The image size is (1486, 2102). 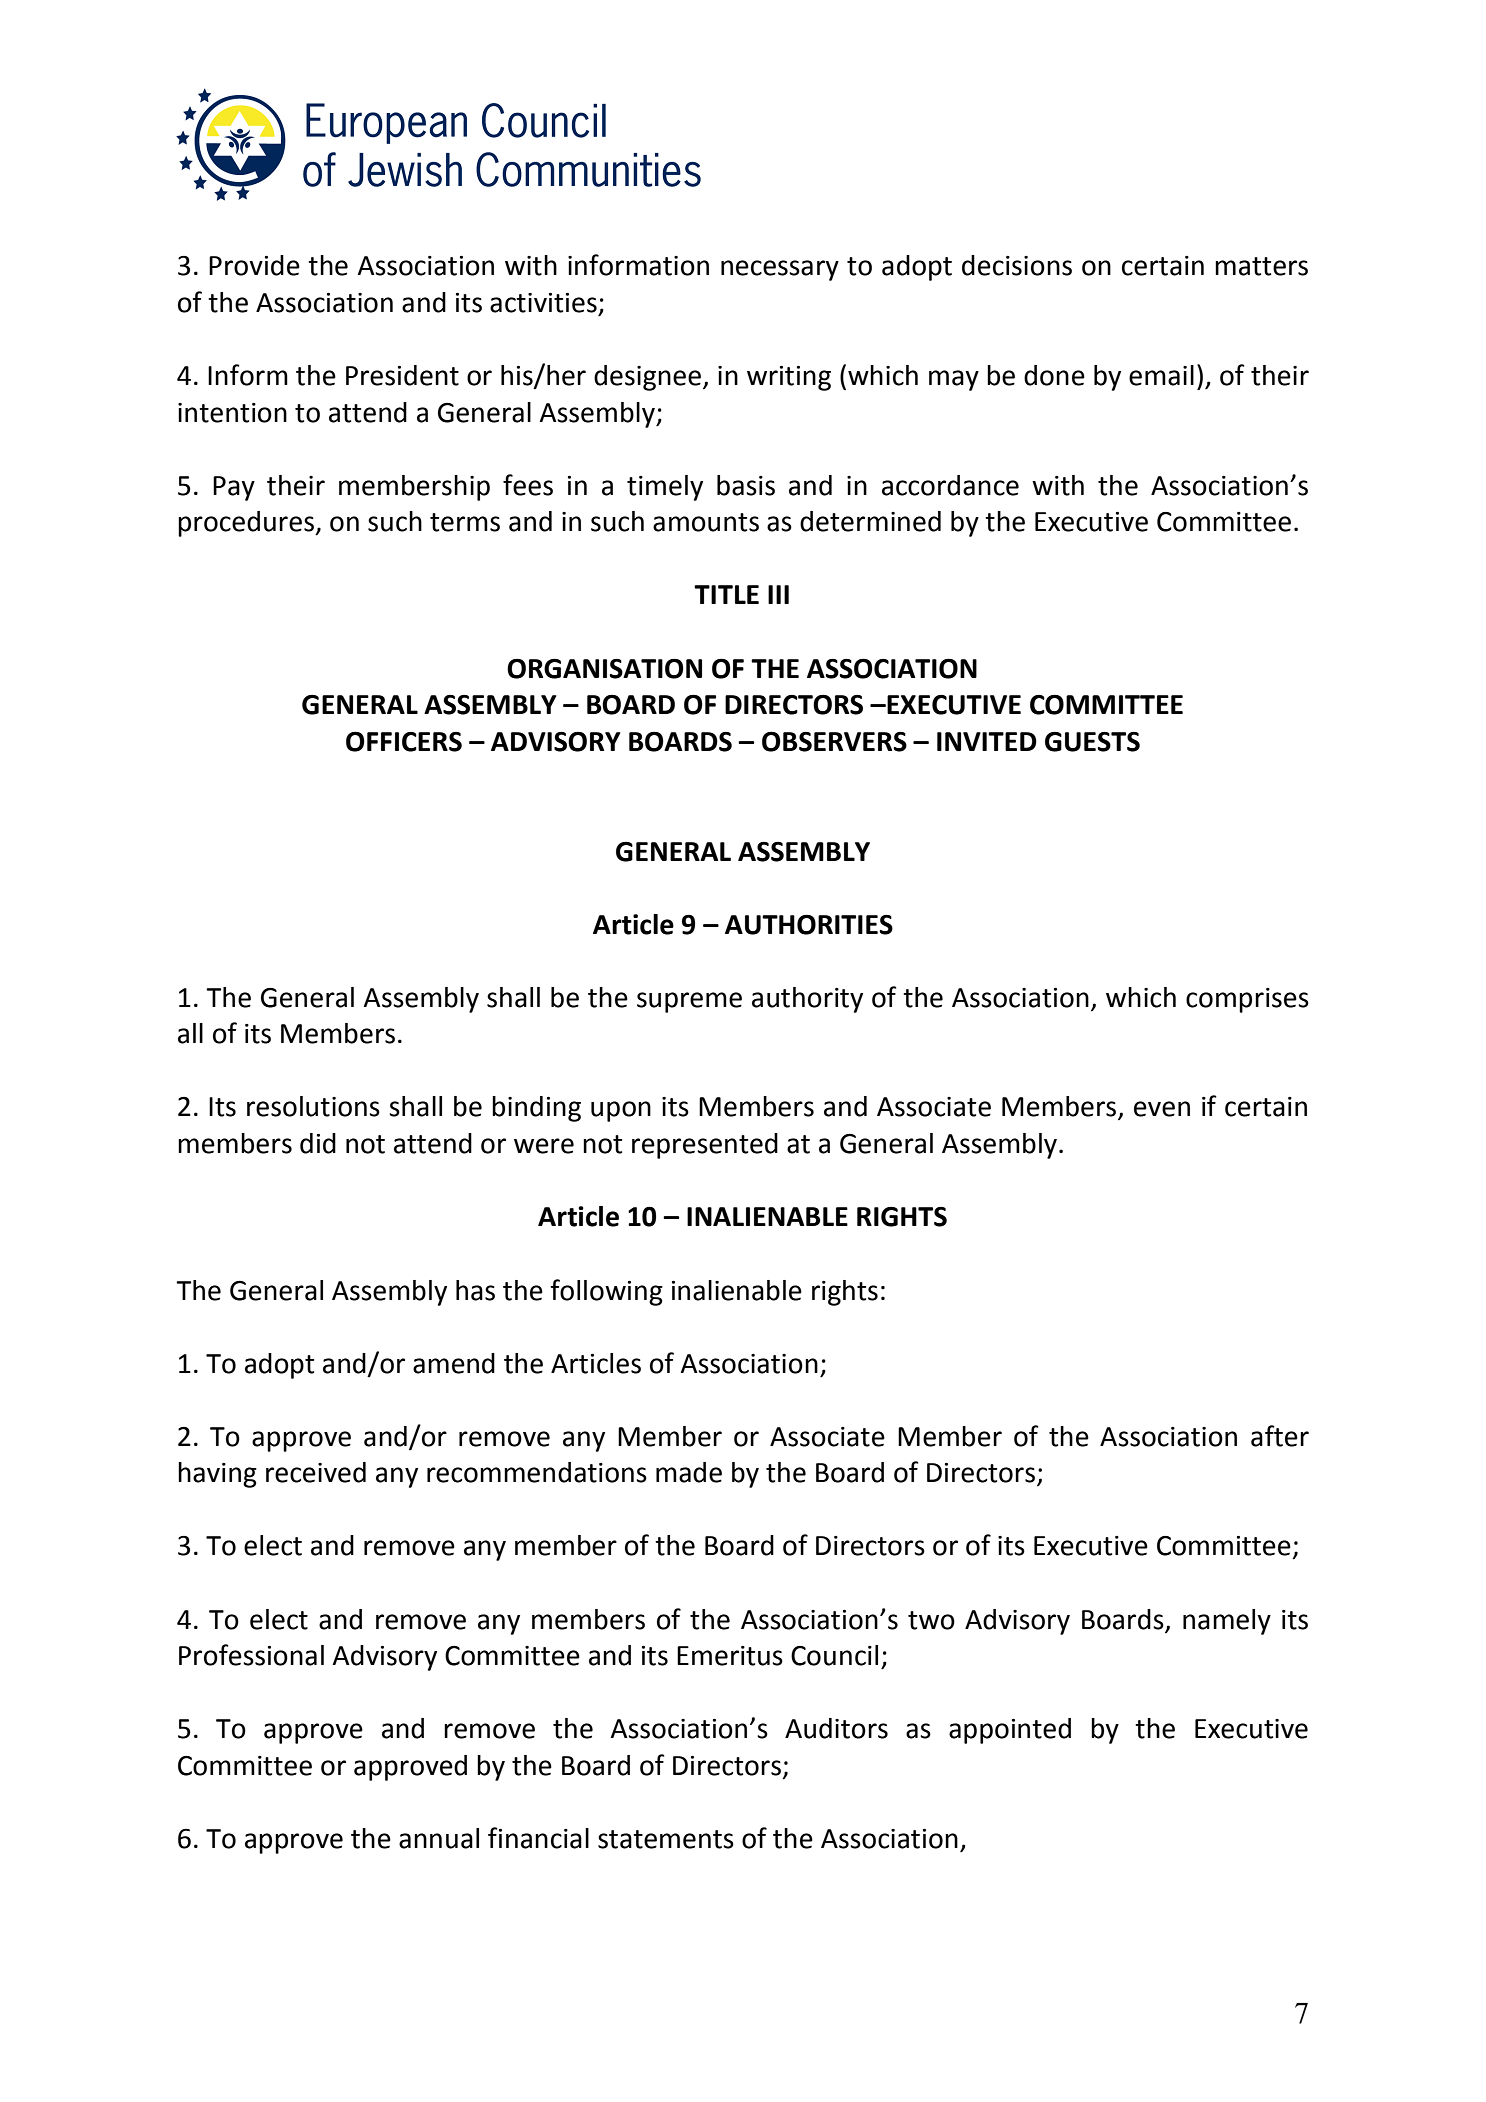 What do you see at coordinates (1010, 1731) in the page?
I see `appointed` at bounding box center [1010, 1731].
